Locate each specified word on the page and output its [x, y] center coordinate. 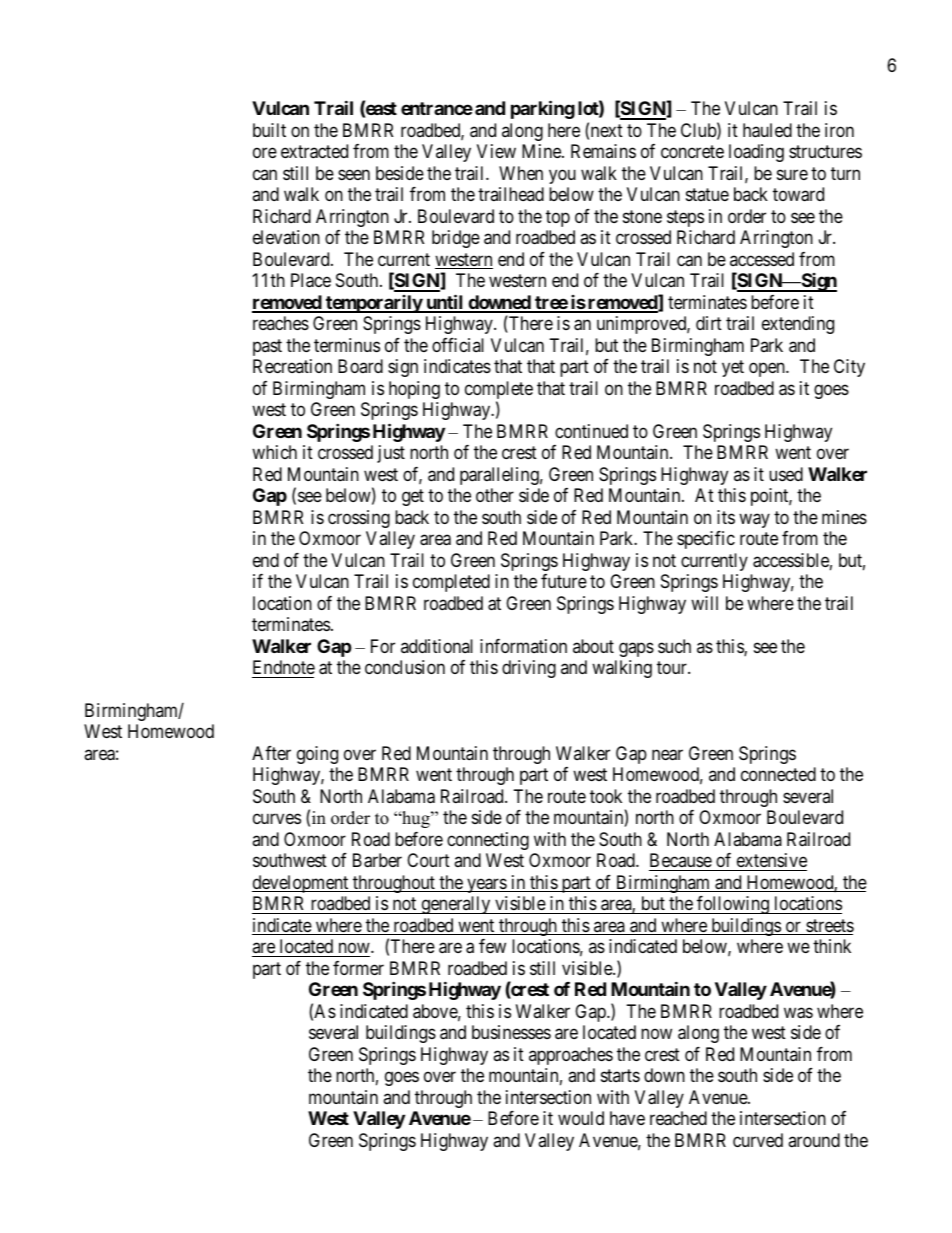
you [562, 176]
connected [778, 774]
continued [591, 431]
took [606, 796]
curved [758, 1140]
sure [792, 174]
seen [354, 174]
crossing [359, 519]
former [358, 968]
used [786, 474]
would [581, 1118]
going [317, 755]
